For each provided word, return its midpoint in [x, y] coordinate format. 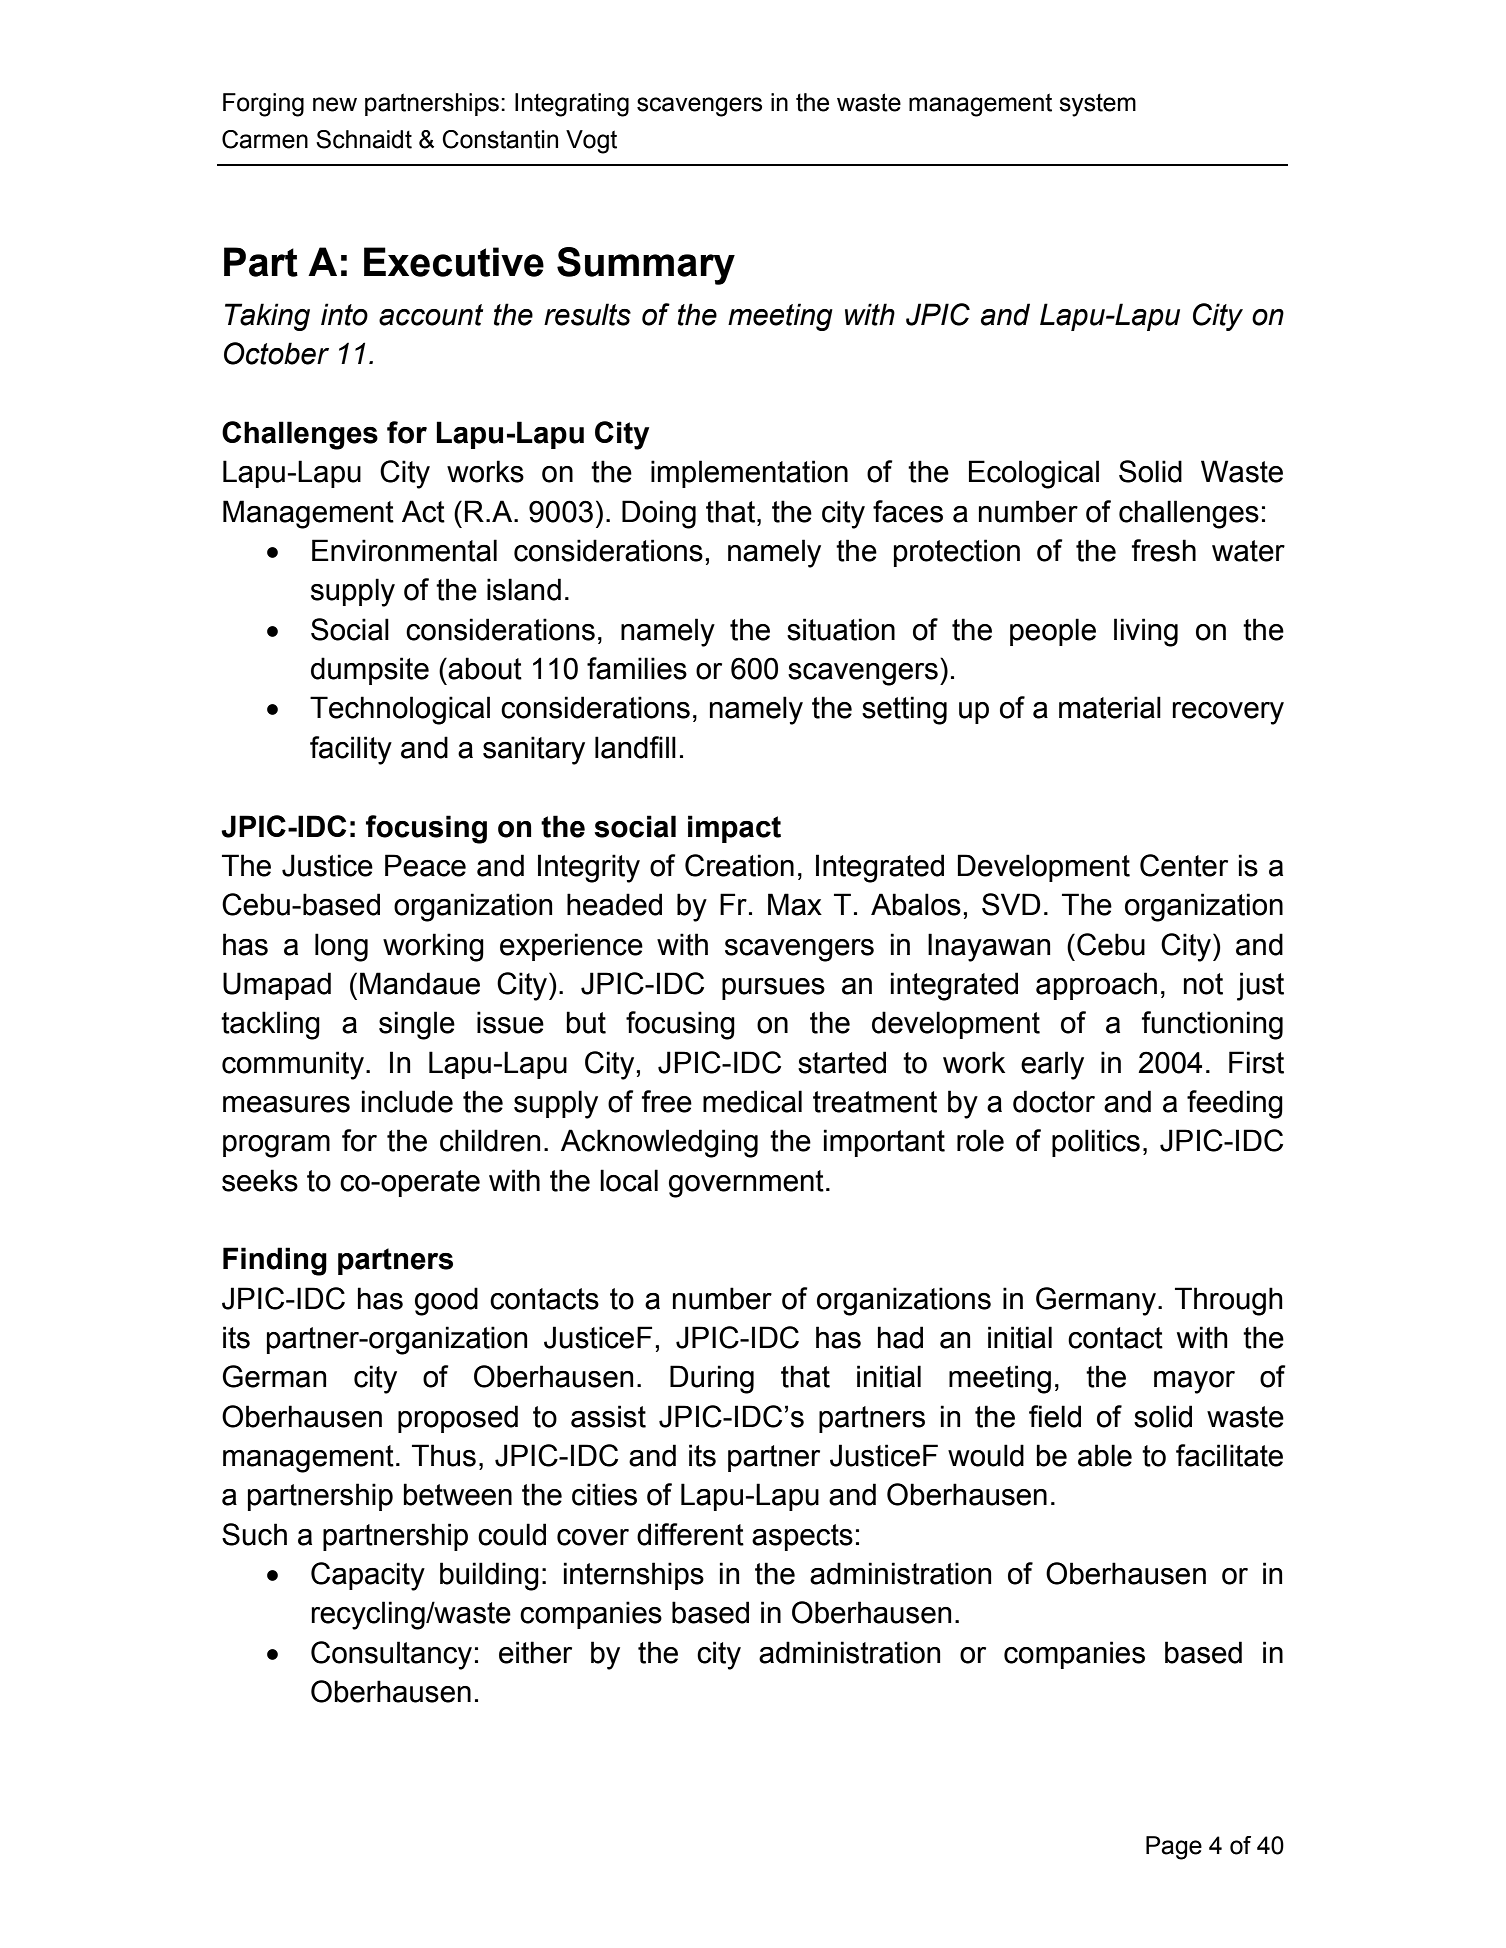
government [746, 1184]
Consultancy [391, 1655]
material [1110, 707]
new [335, 104]
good [446, 1301]
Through [1229, 1301]
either [535, 1652]
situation [841, 629]
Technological [400, 710]
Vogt [591, 142]
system [1097, 105]
